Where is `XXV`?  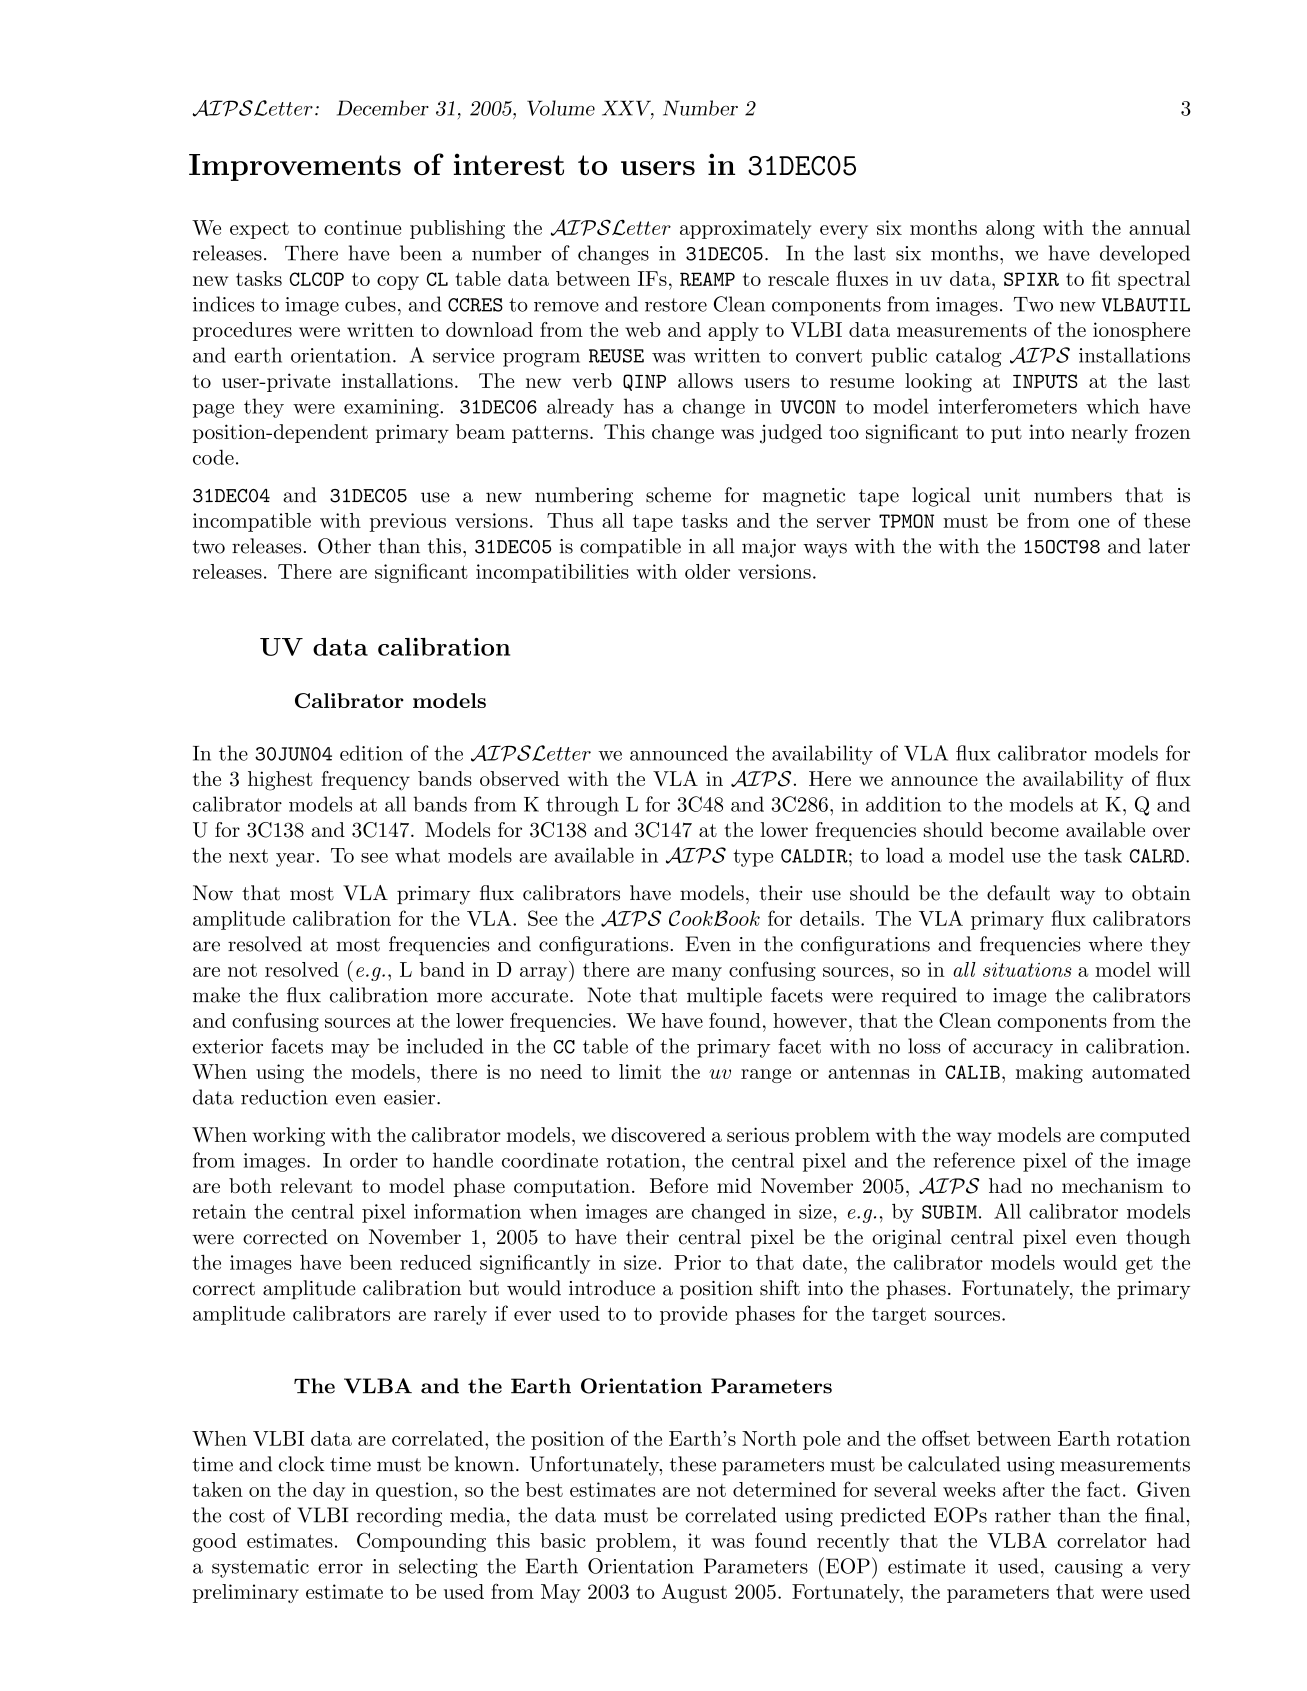
XXV is located at coordinates (628, 109).
